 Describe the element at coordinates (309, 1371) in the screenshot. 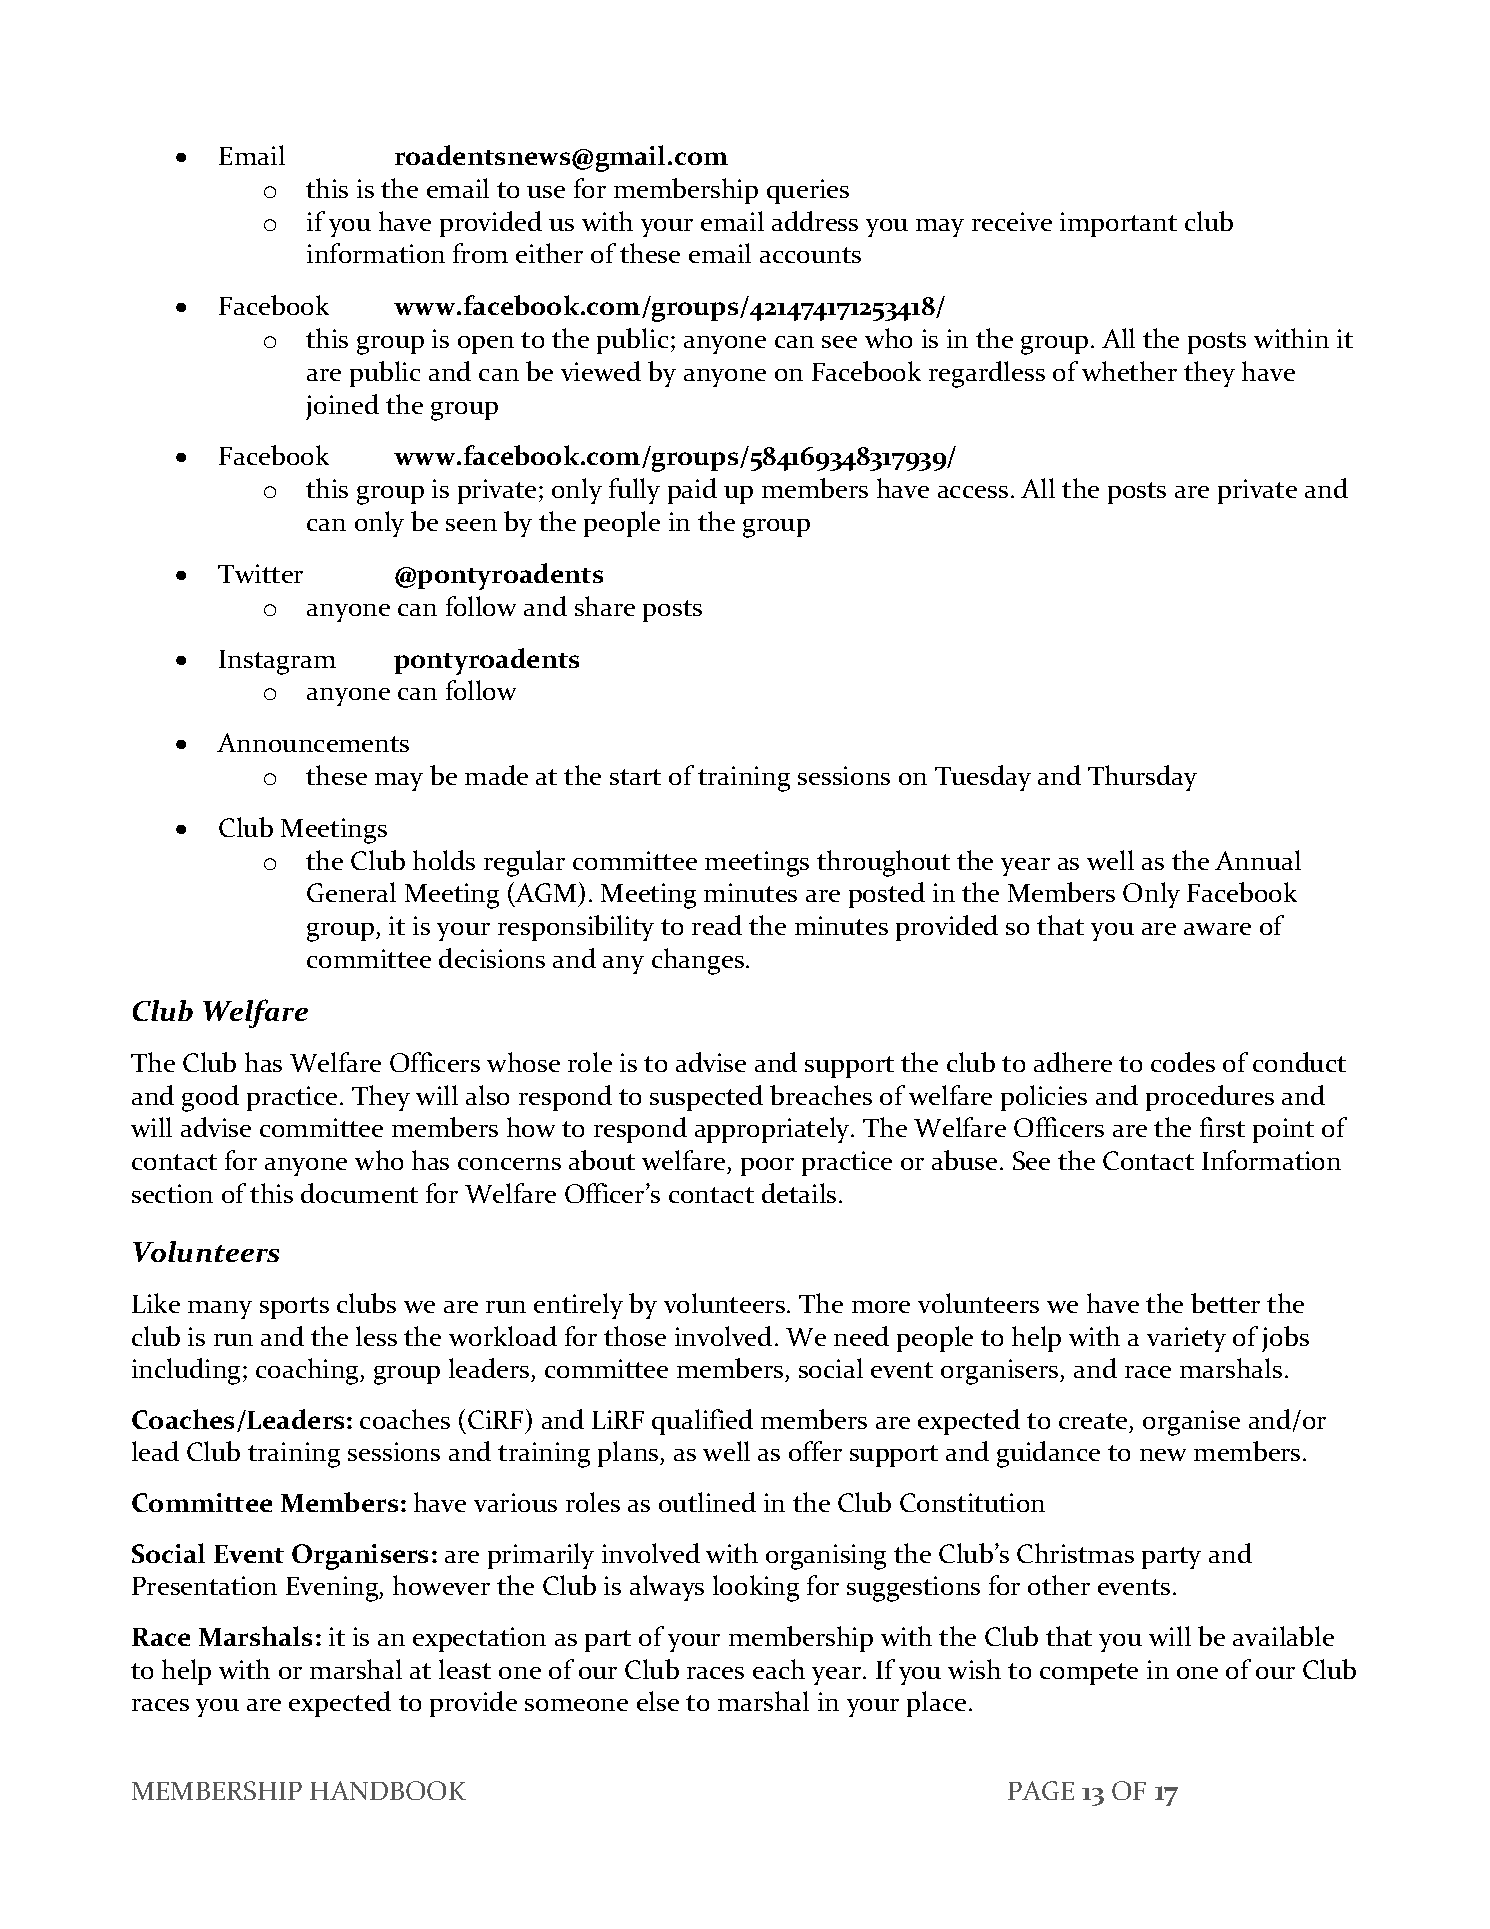

I see `coaching` at that location.
